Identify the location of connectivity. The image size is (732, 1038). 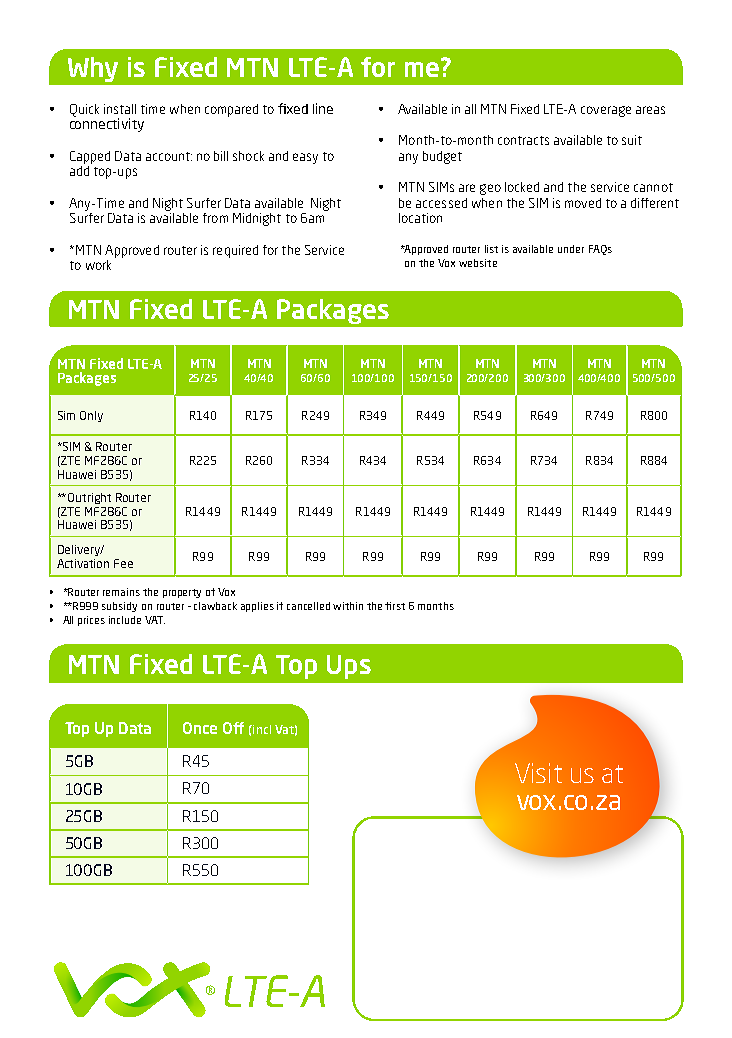
(107, 124).
